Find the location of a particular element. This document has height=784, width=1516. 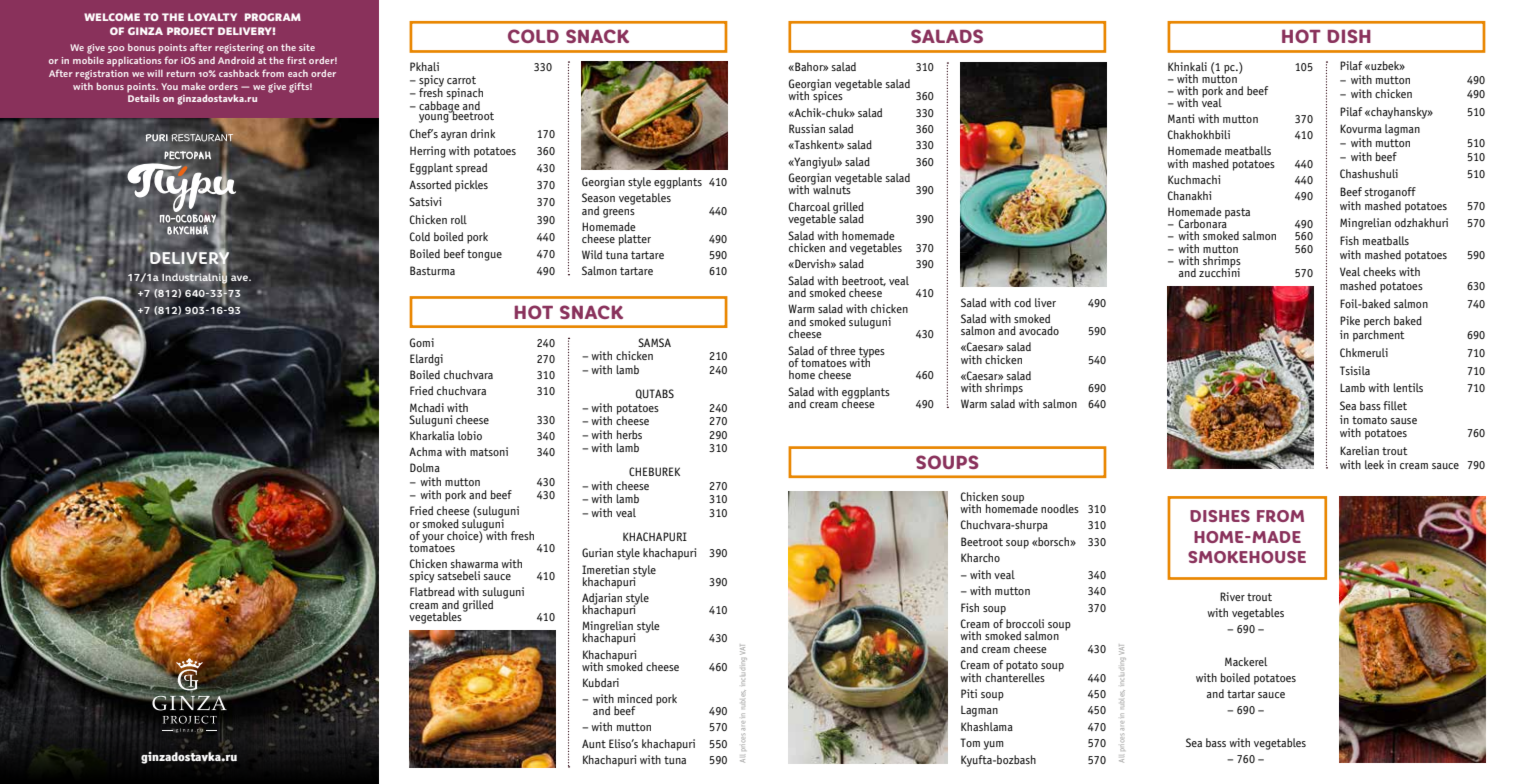

SMOKEHOUSE is located at coordinates (1247, 557).
